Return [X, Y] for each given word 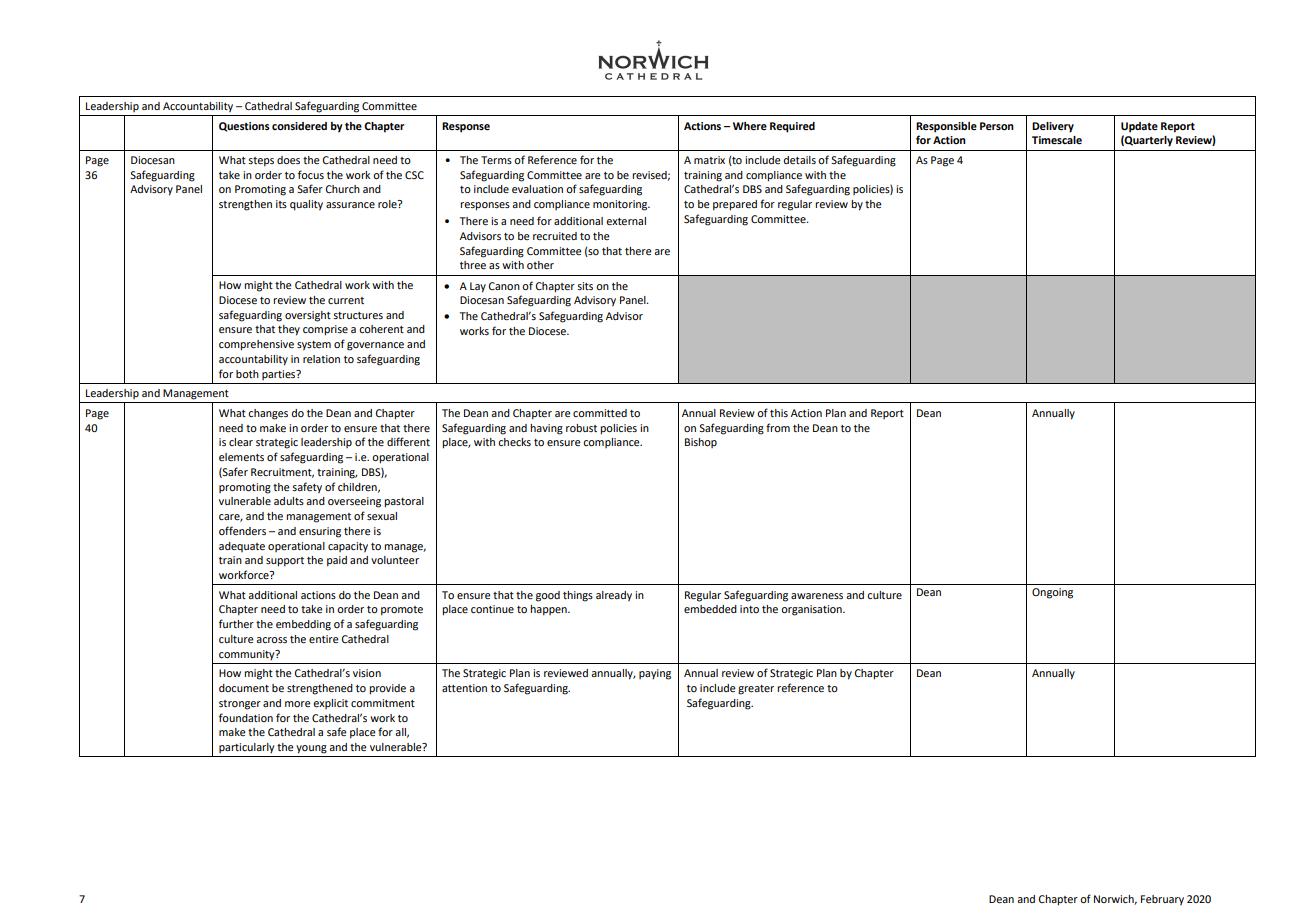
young [311, 749]
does [288, 160]
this [779, 413]
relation [321, 359]
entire [324, 639]
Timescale [1057, 140]
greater [756, 690]
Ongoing [1052, 593]
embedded [710, 609]
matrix [709, 160]
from [778, 427]
